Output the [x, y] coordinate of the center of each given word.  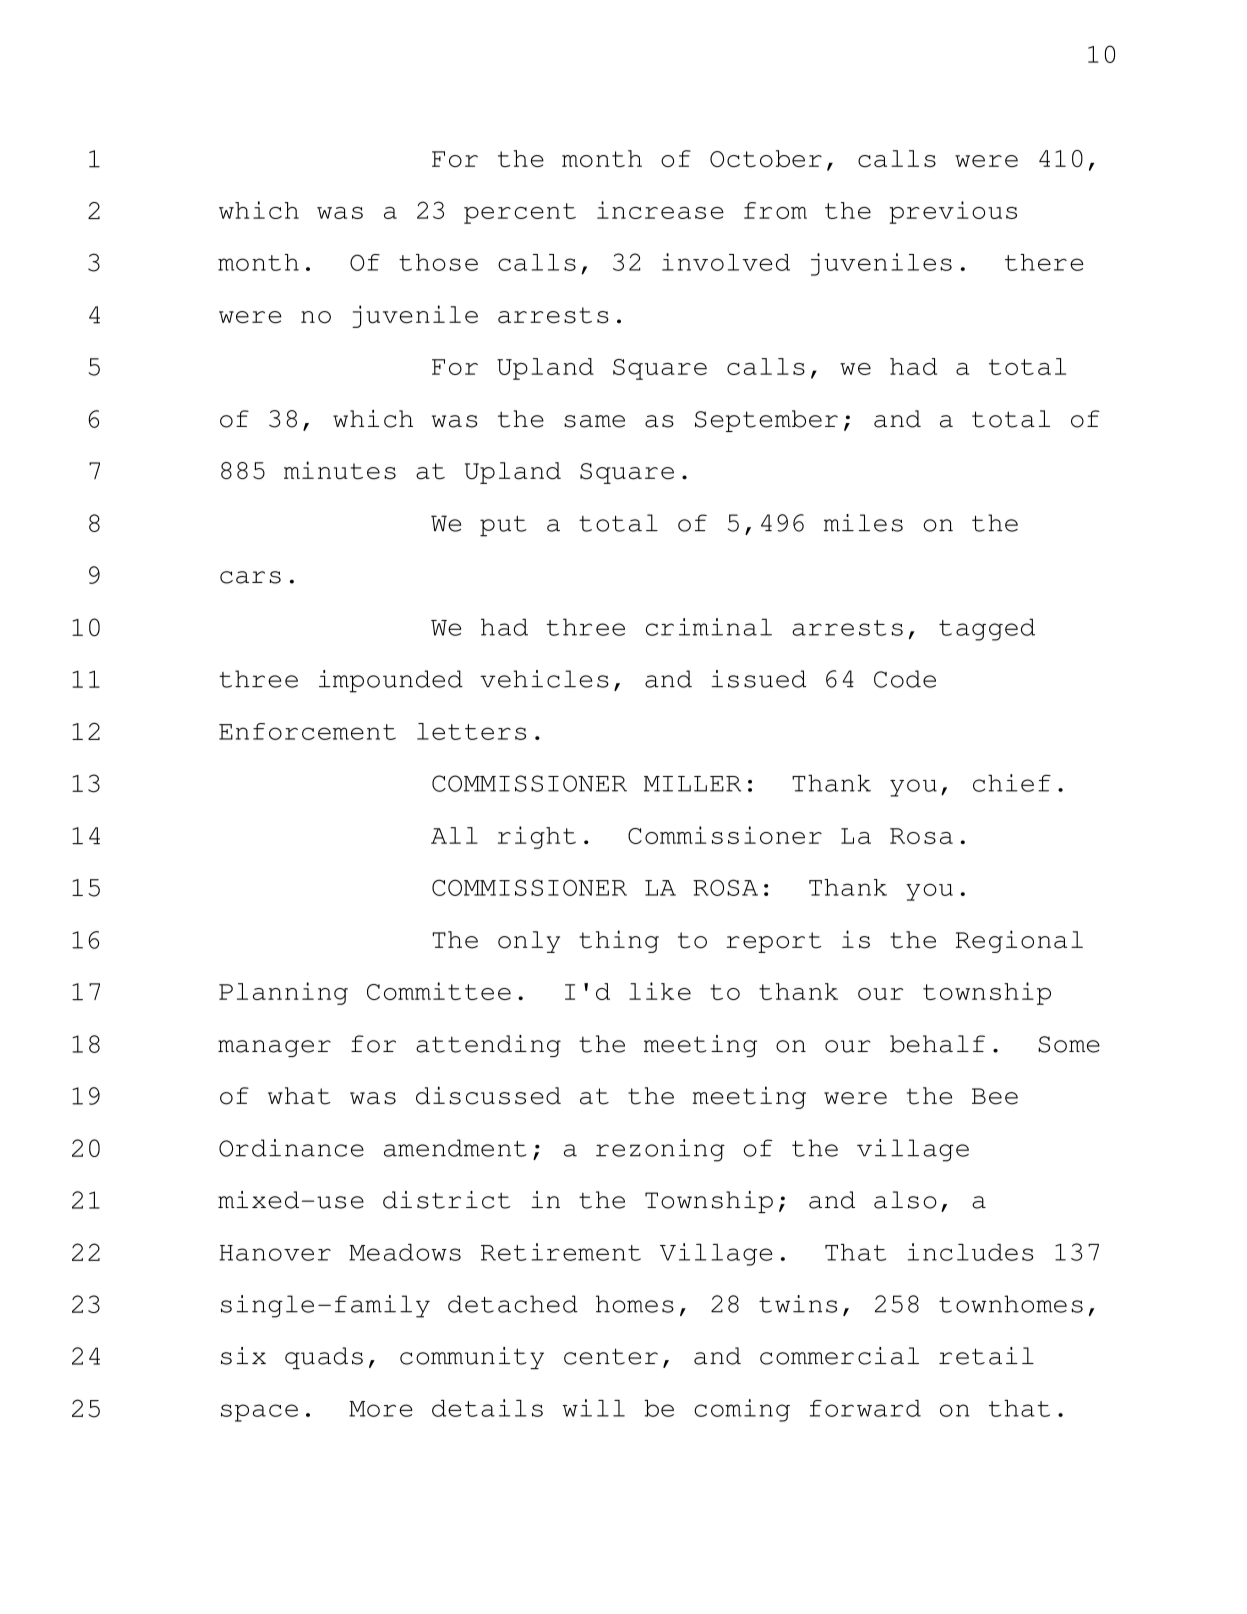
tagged [987, 629]
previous [953, 212]
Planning [283, 993]
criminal [709, 627]
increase [660, 210]
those [438, 262]
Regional [1019, 941]
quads [324, 1358]
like [660, 991]
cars [250, 577]
